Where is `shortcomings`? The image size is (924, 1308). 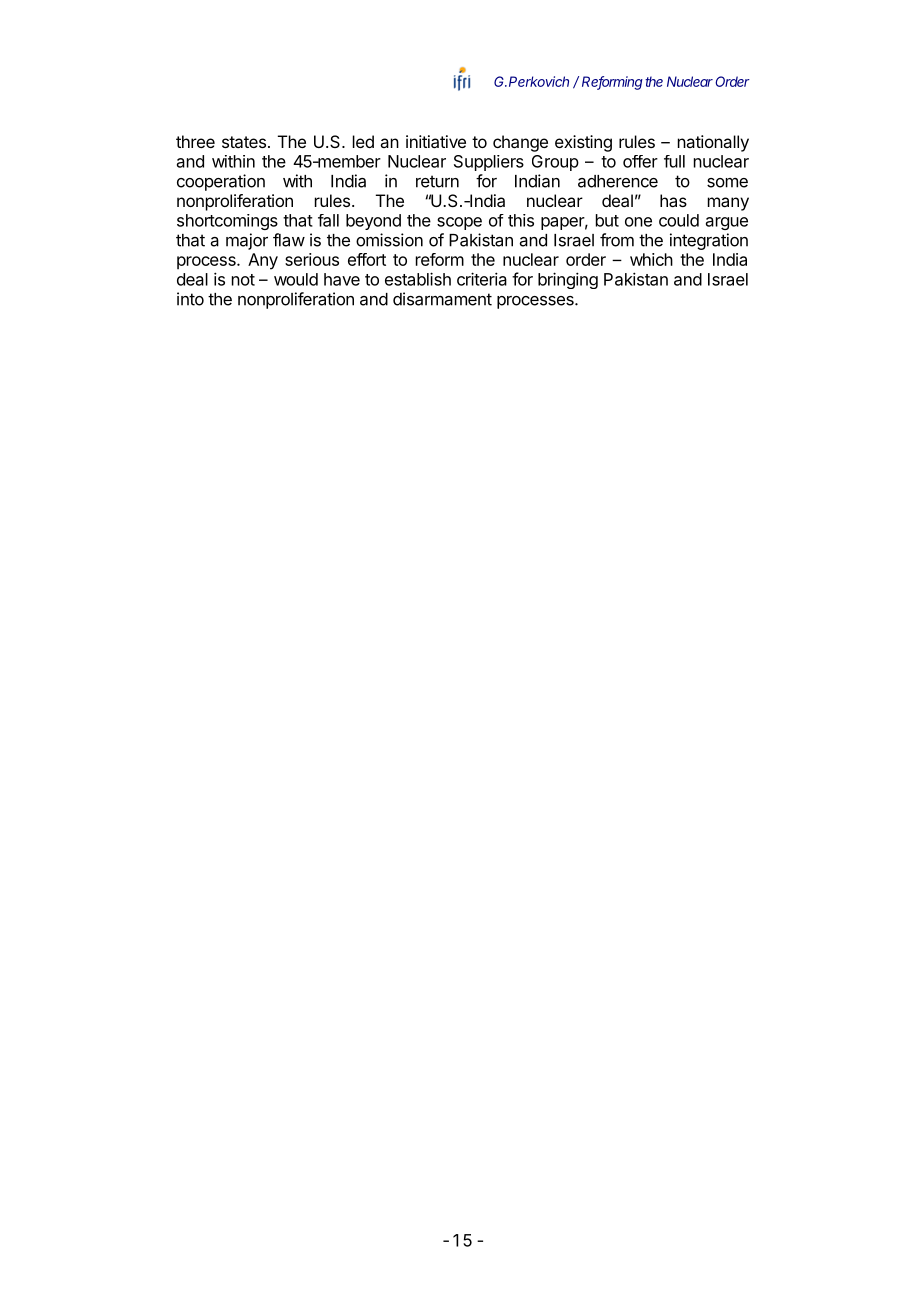
shortcomings is located at coordinates (227, 222).
